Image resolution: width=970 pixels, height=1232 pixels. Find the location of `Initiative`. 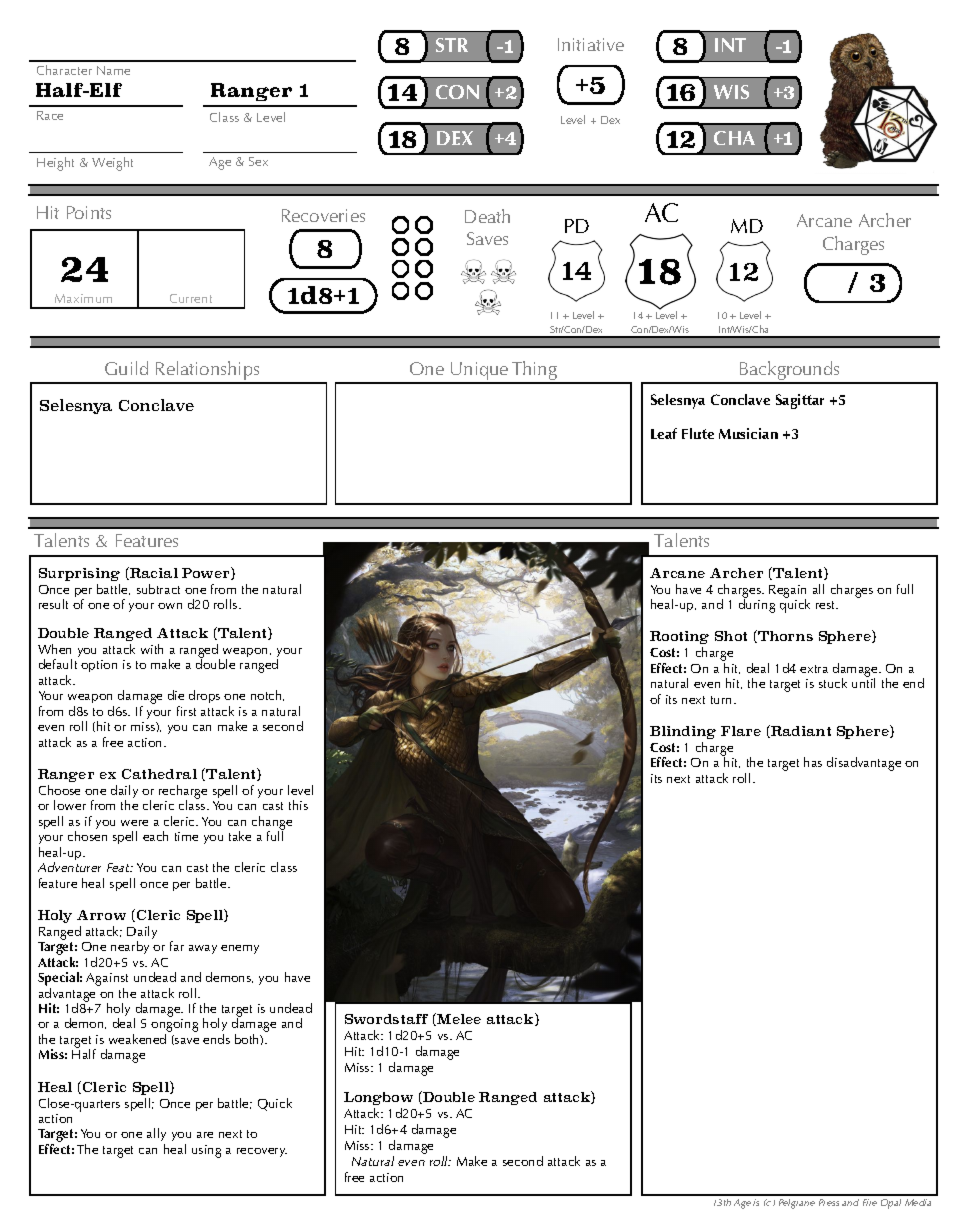

Initiative is located at coordinates (591, 44).
